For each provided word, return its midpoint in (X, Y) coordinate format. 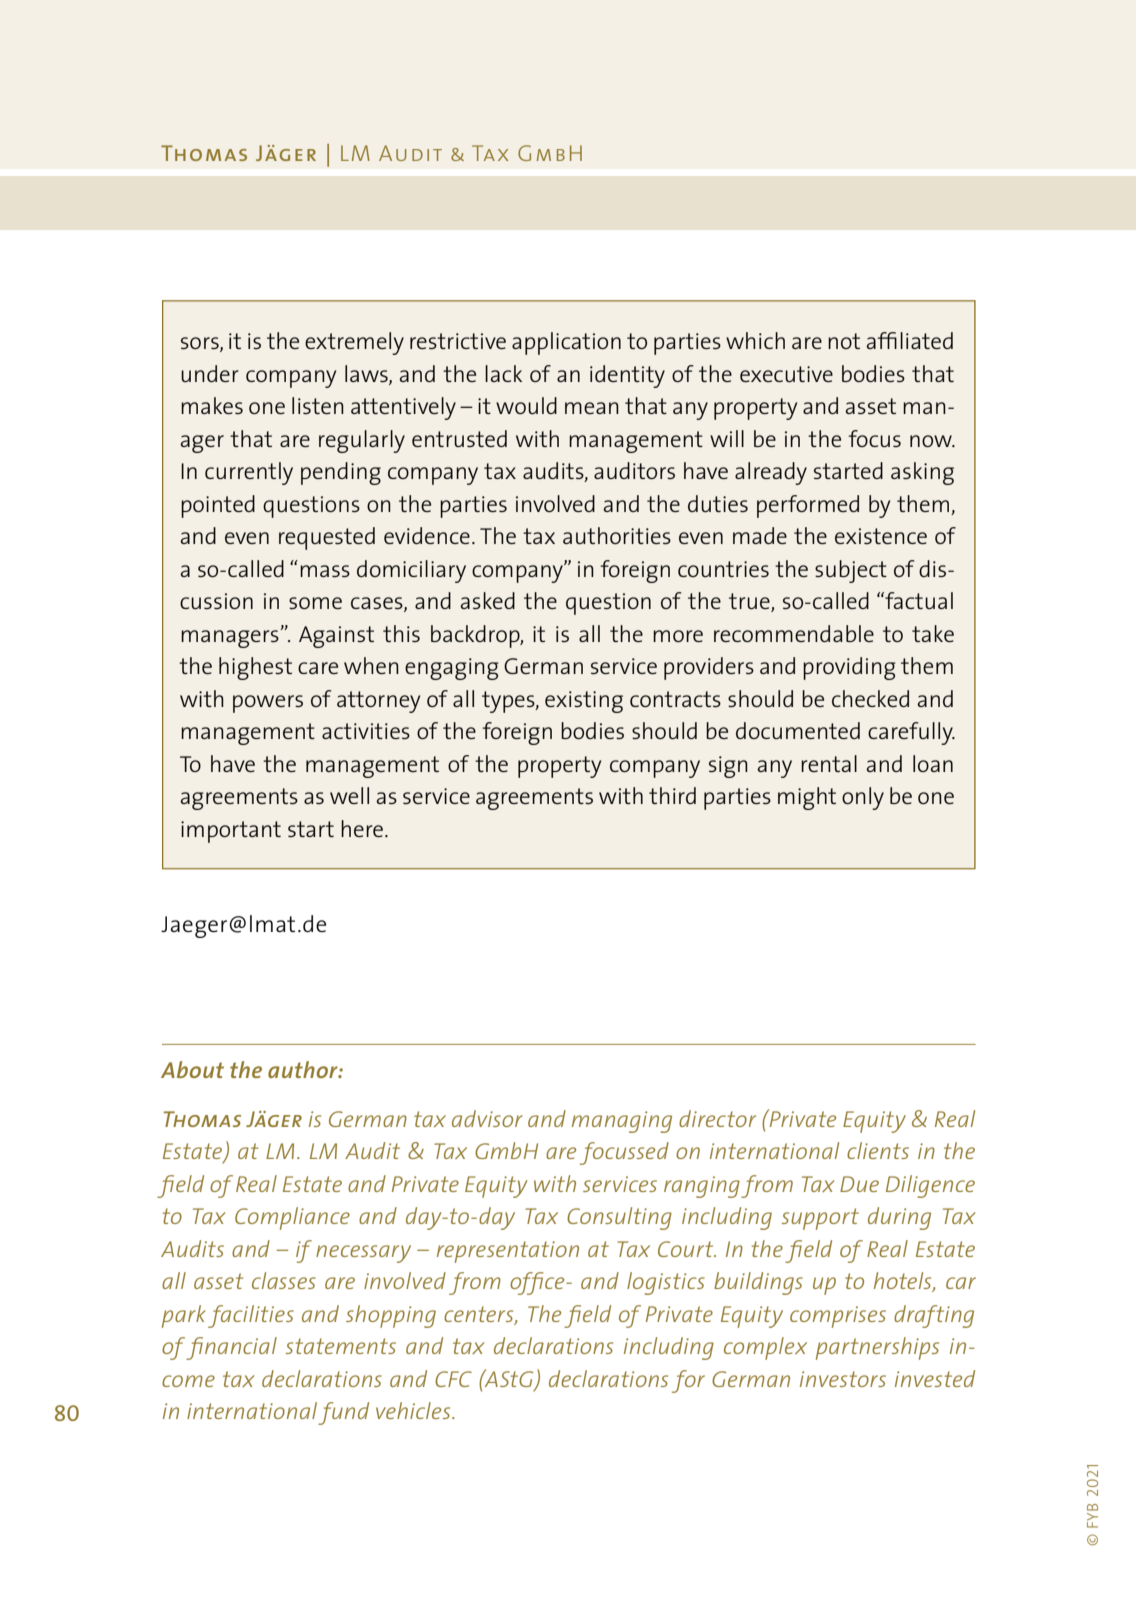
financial (231, 1348)
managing (622, 1122)
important (231, 832)
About (192, 1069)
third (672, 795)
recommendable (794, 633)
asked (487, 600)
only (863, 798)
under (210, 373)
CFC (453, 1379)
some (315, 603)
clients (878, 1150)
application (566, 343)
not (844, 341)
